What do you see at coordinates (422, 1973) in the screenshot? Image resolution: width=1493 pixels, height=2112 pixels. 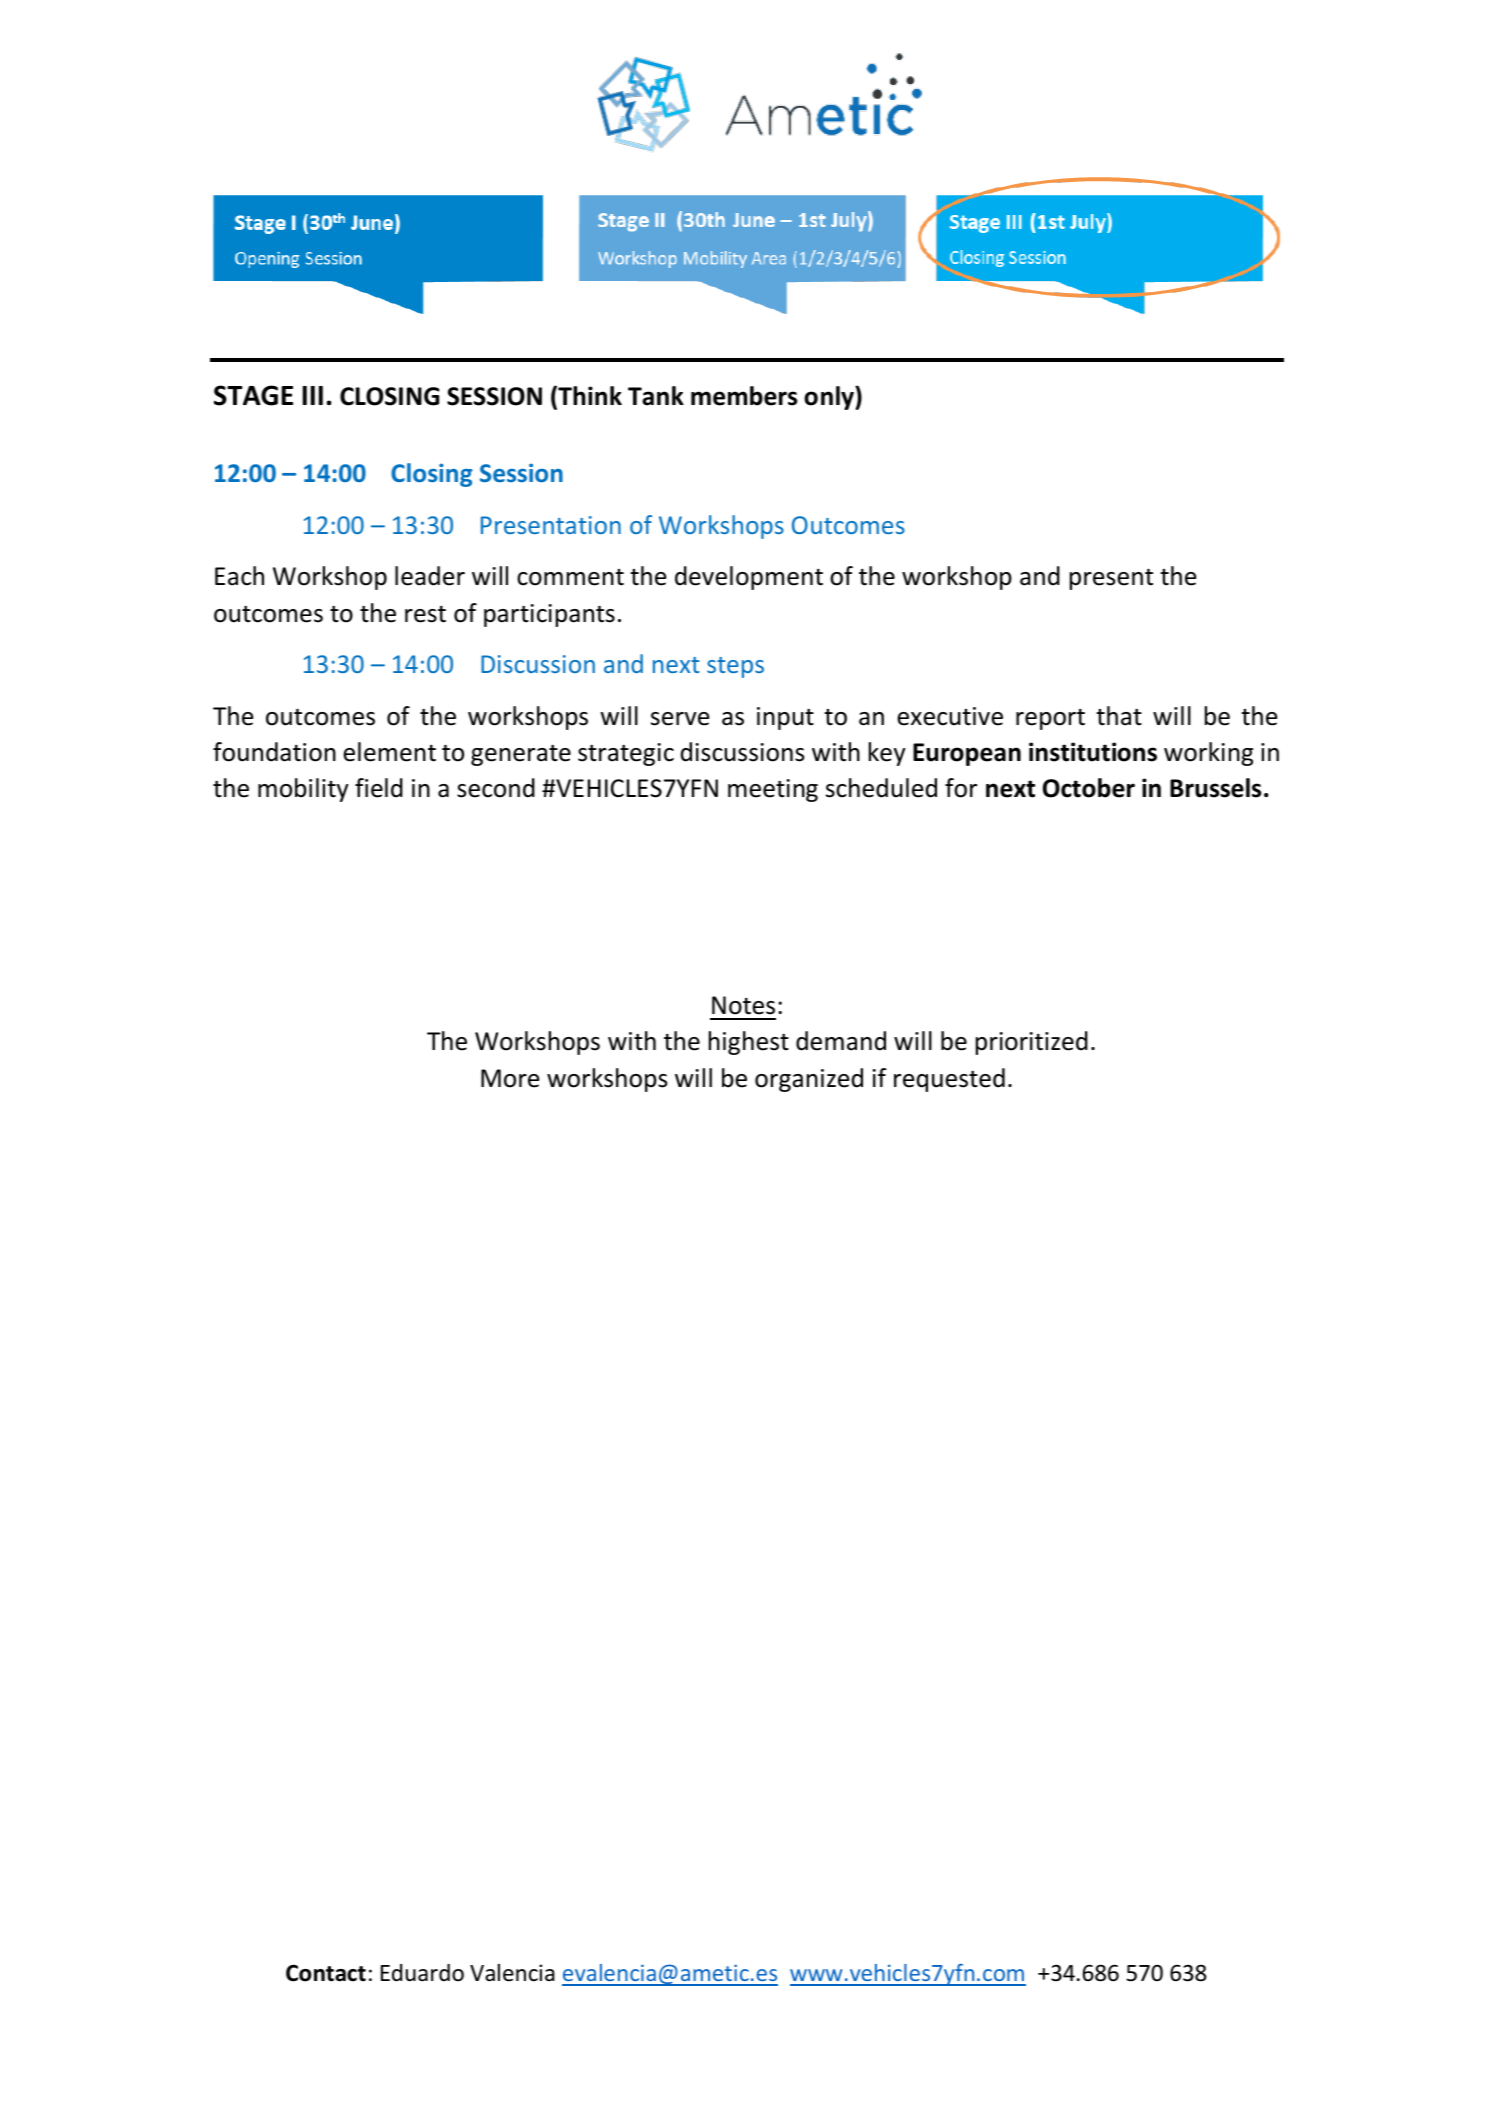 I see `Eduardo` at bounding box center [422, 1973].
